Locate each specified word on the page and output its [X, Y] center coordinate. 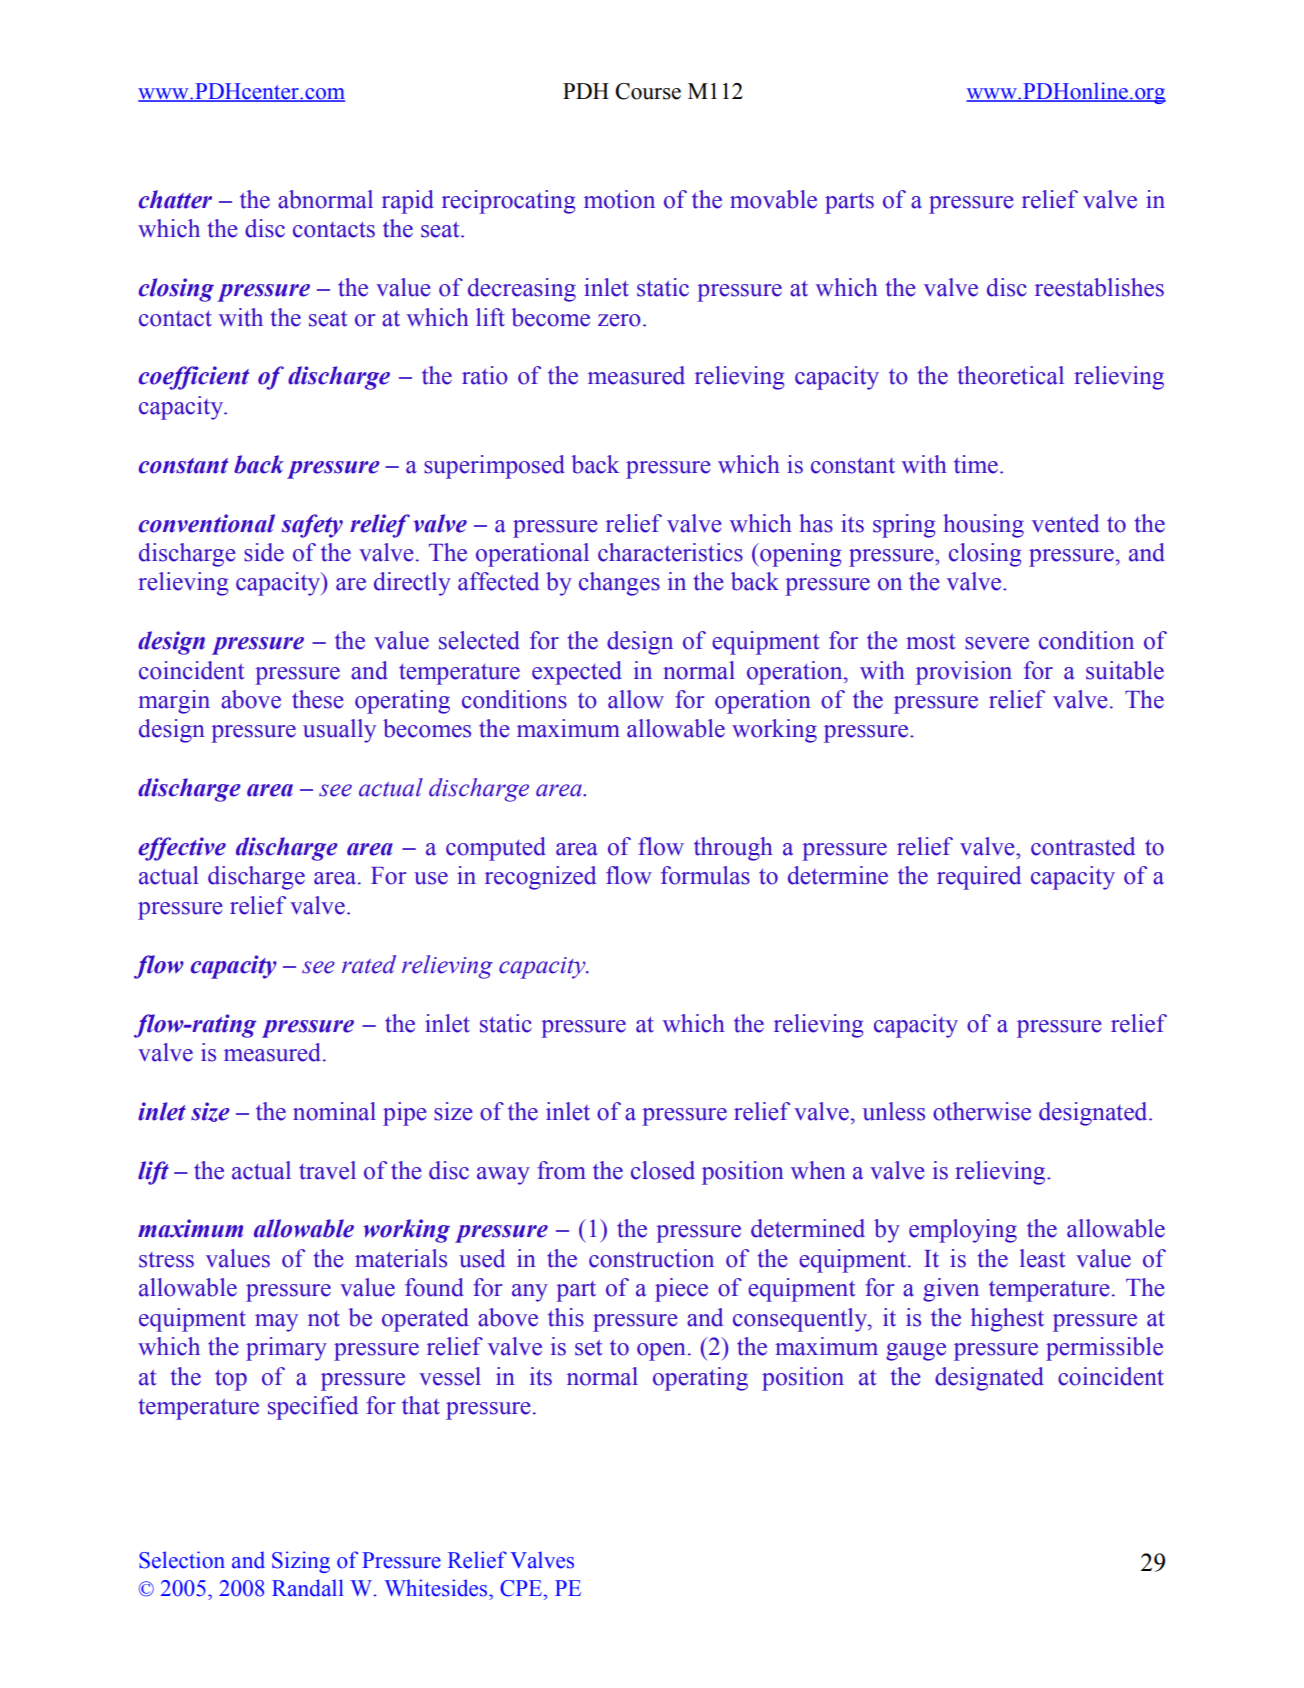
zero [619, 320]
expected [577, 673]
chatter [175, 199]
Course [648, 91]
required [979, 878]
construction [651, 1258]
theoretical [1011, 375]
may [276, 1323]
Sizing [301, 1562]
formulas [705, 875]
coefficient [194, 378]
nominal [334, 1111]
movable [773, 199]
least [1043, 1258]
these [318, 699]
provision [964, 673]
